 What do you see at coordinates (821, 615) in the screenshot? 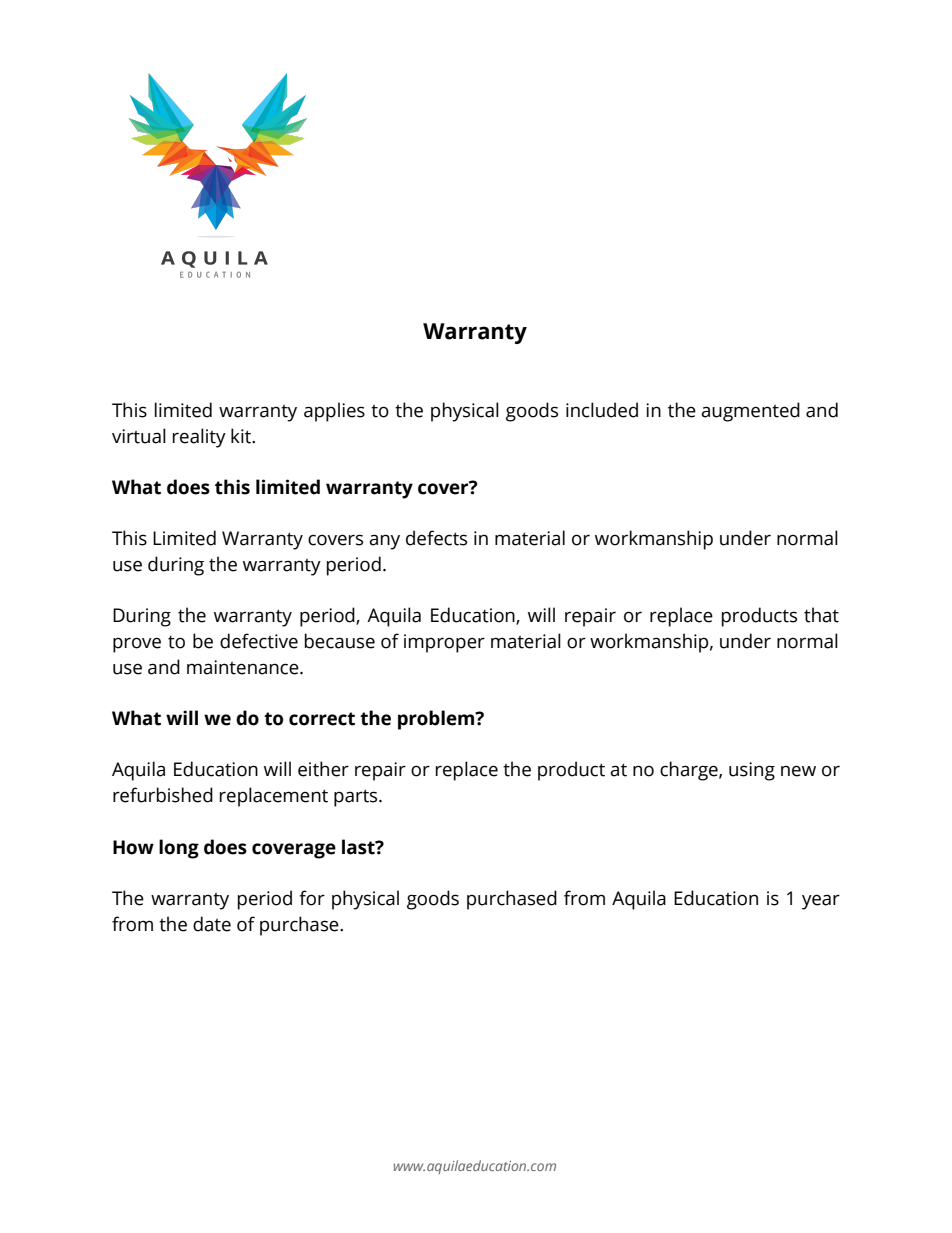
I see `that` at bounding box center [821, 615].
